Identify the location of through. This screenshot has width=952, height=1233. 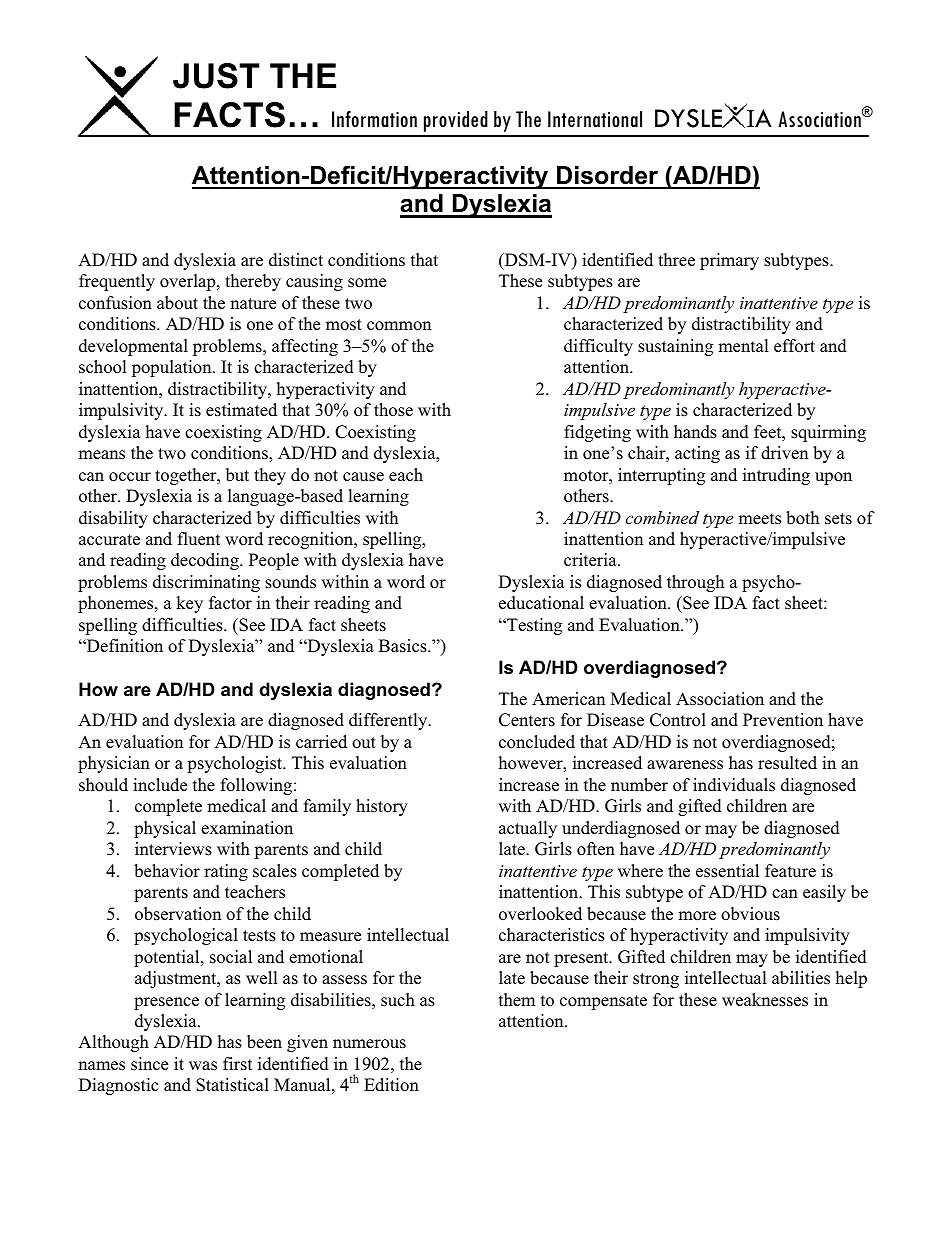
(695, 583).
